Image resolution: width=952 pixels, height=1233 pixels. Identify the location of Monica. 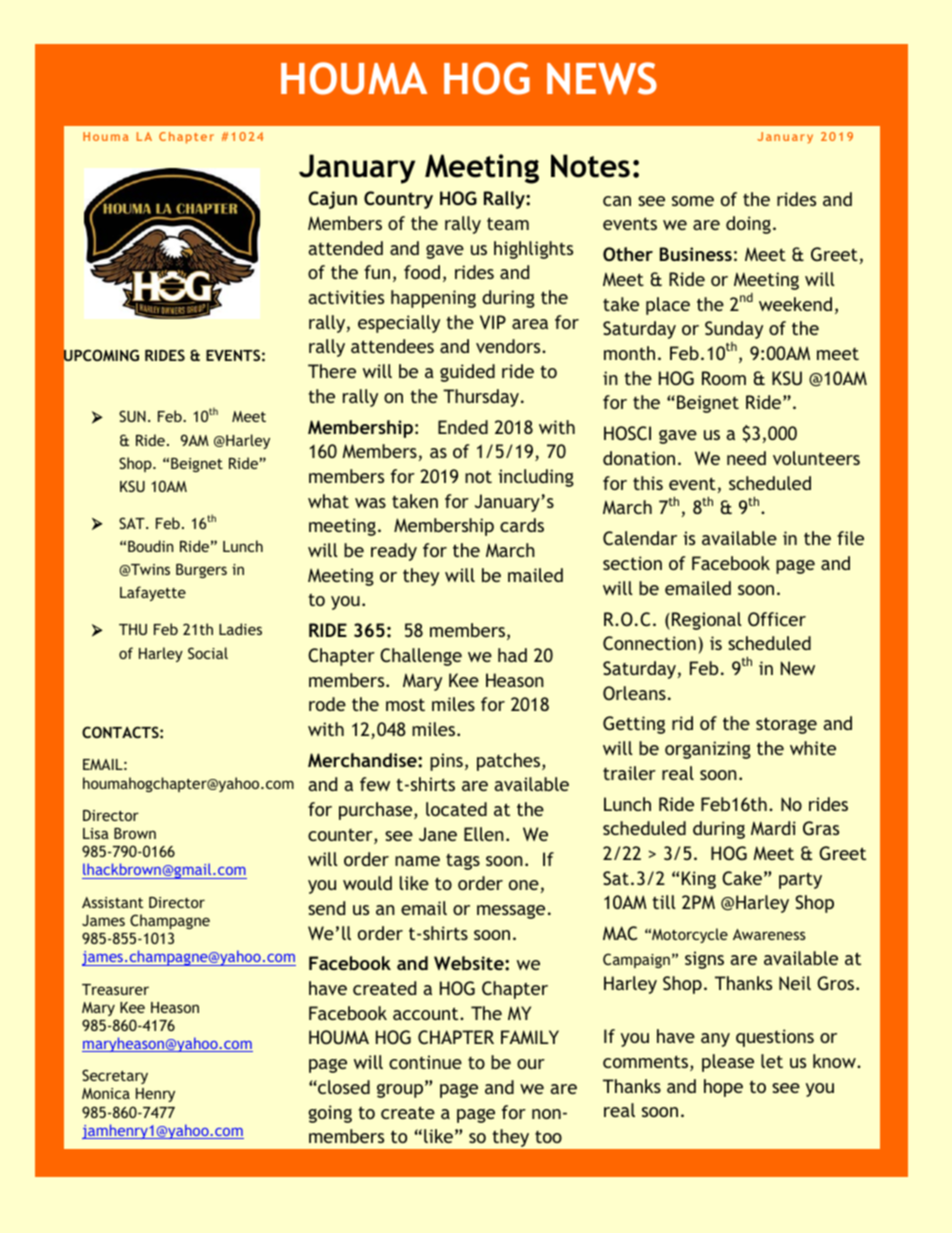
(106, 1093).
